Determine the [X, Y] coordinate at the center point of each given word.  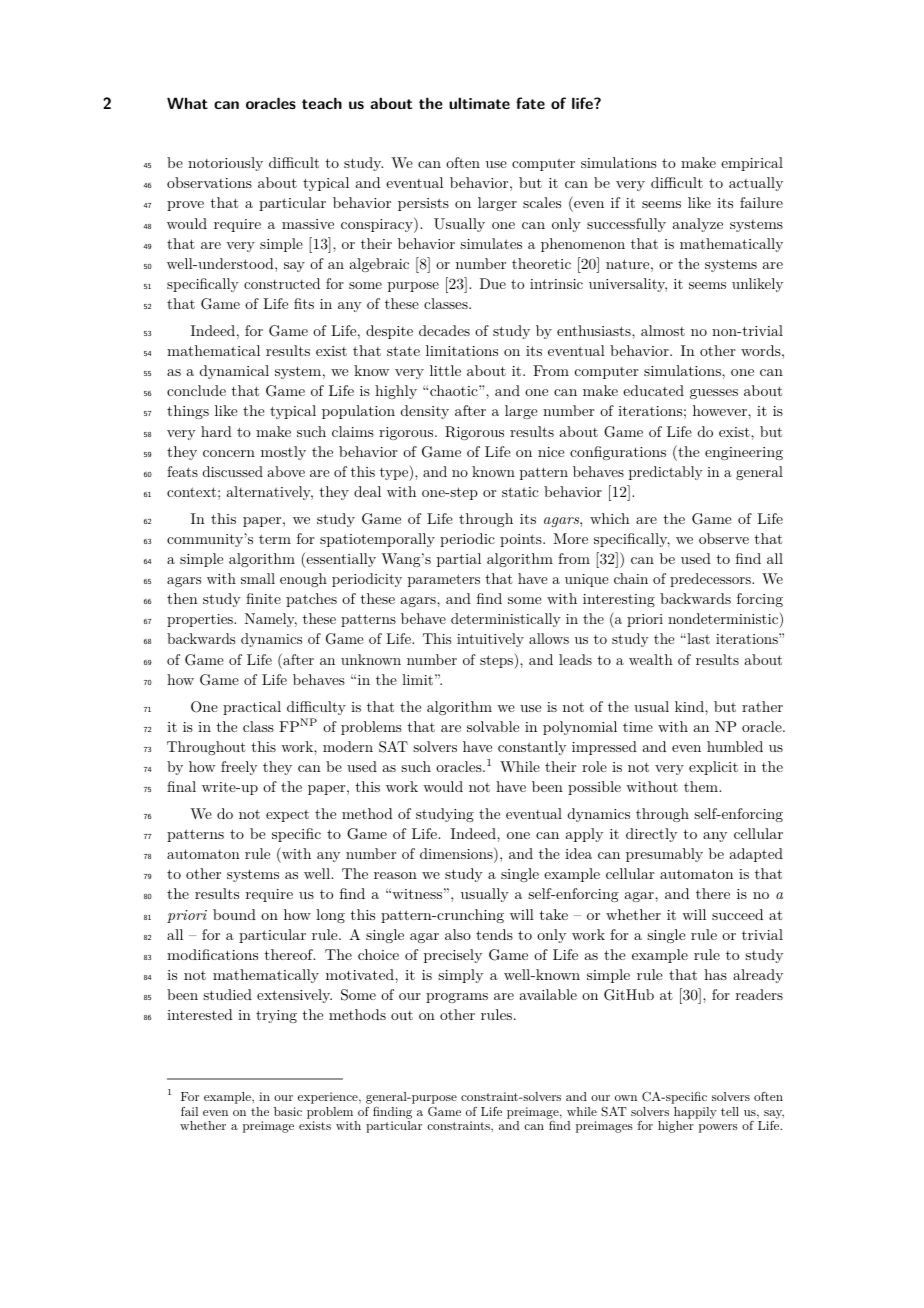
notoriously [225, 164]
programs [457, 998]
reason [395, 875]
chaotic [455, 390]
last [697, 638]
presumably [664, 855]
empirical [752, 164]
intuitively [490, 640]
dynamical [234, 372]
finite [263, 598]
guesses [714, 394]
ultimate [479, 103]
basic [288, 1111]
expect [287, 815]
